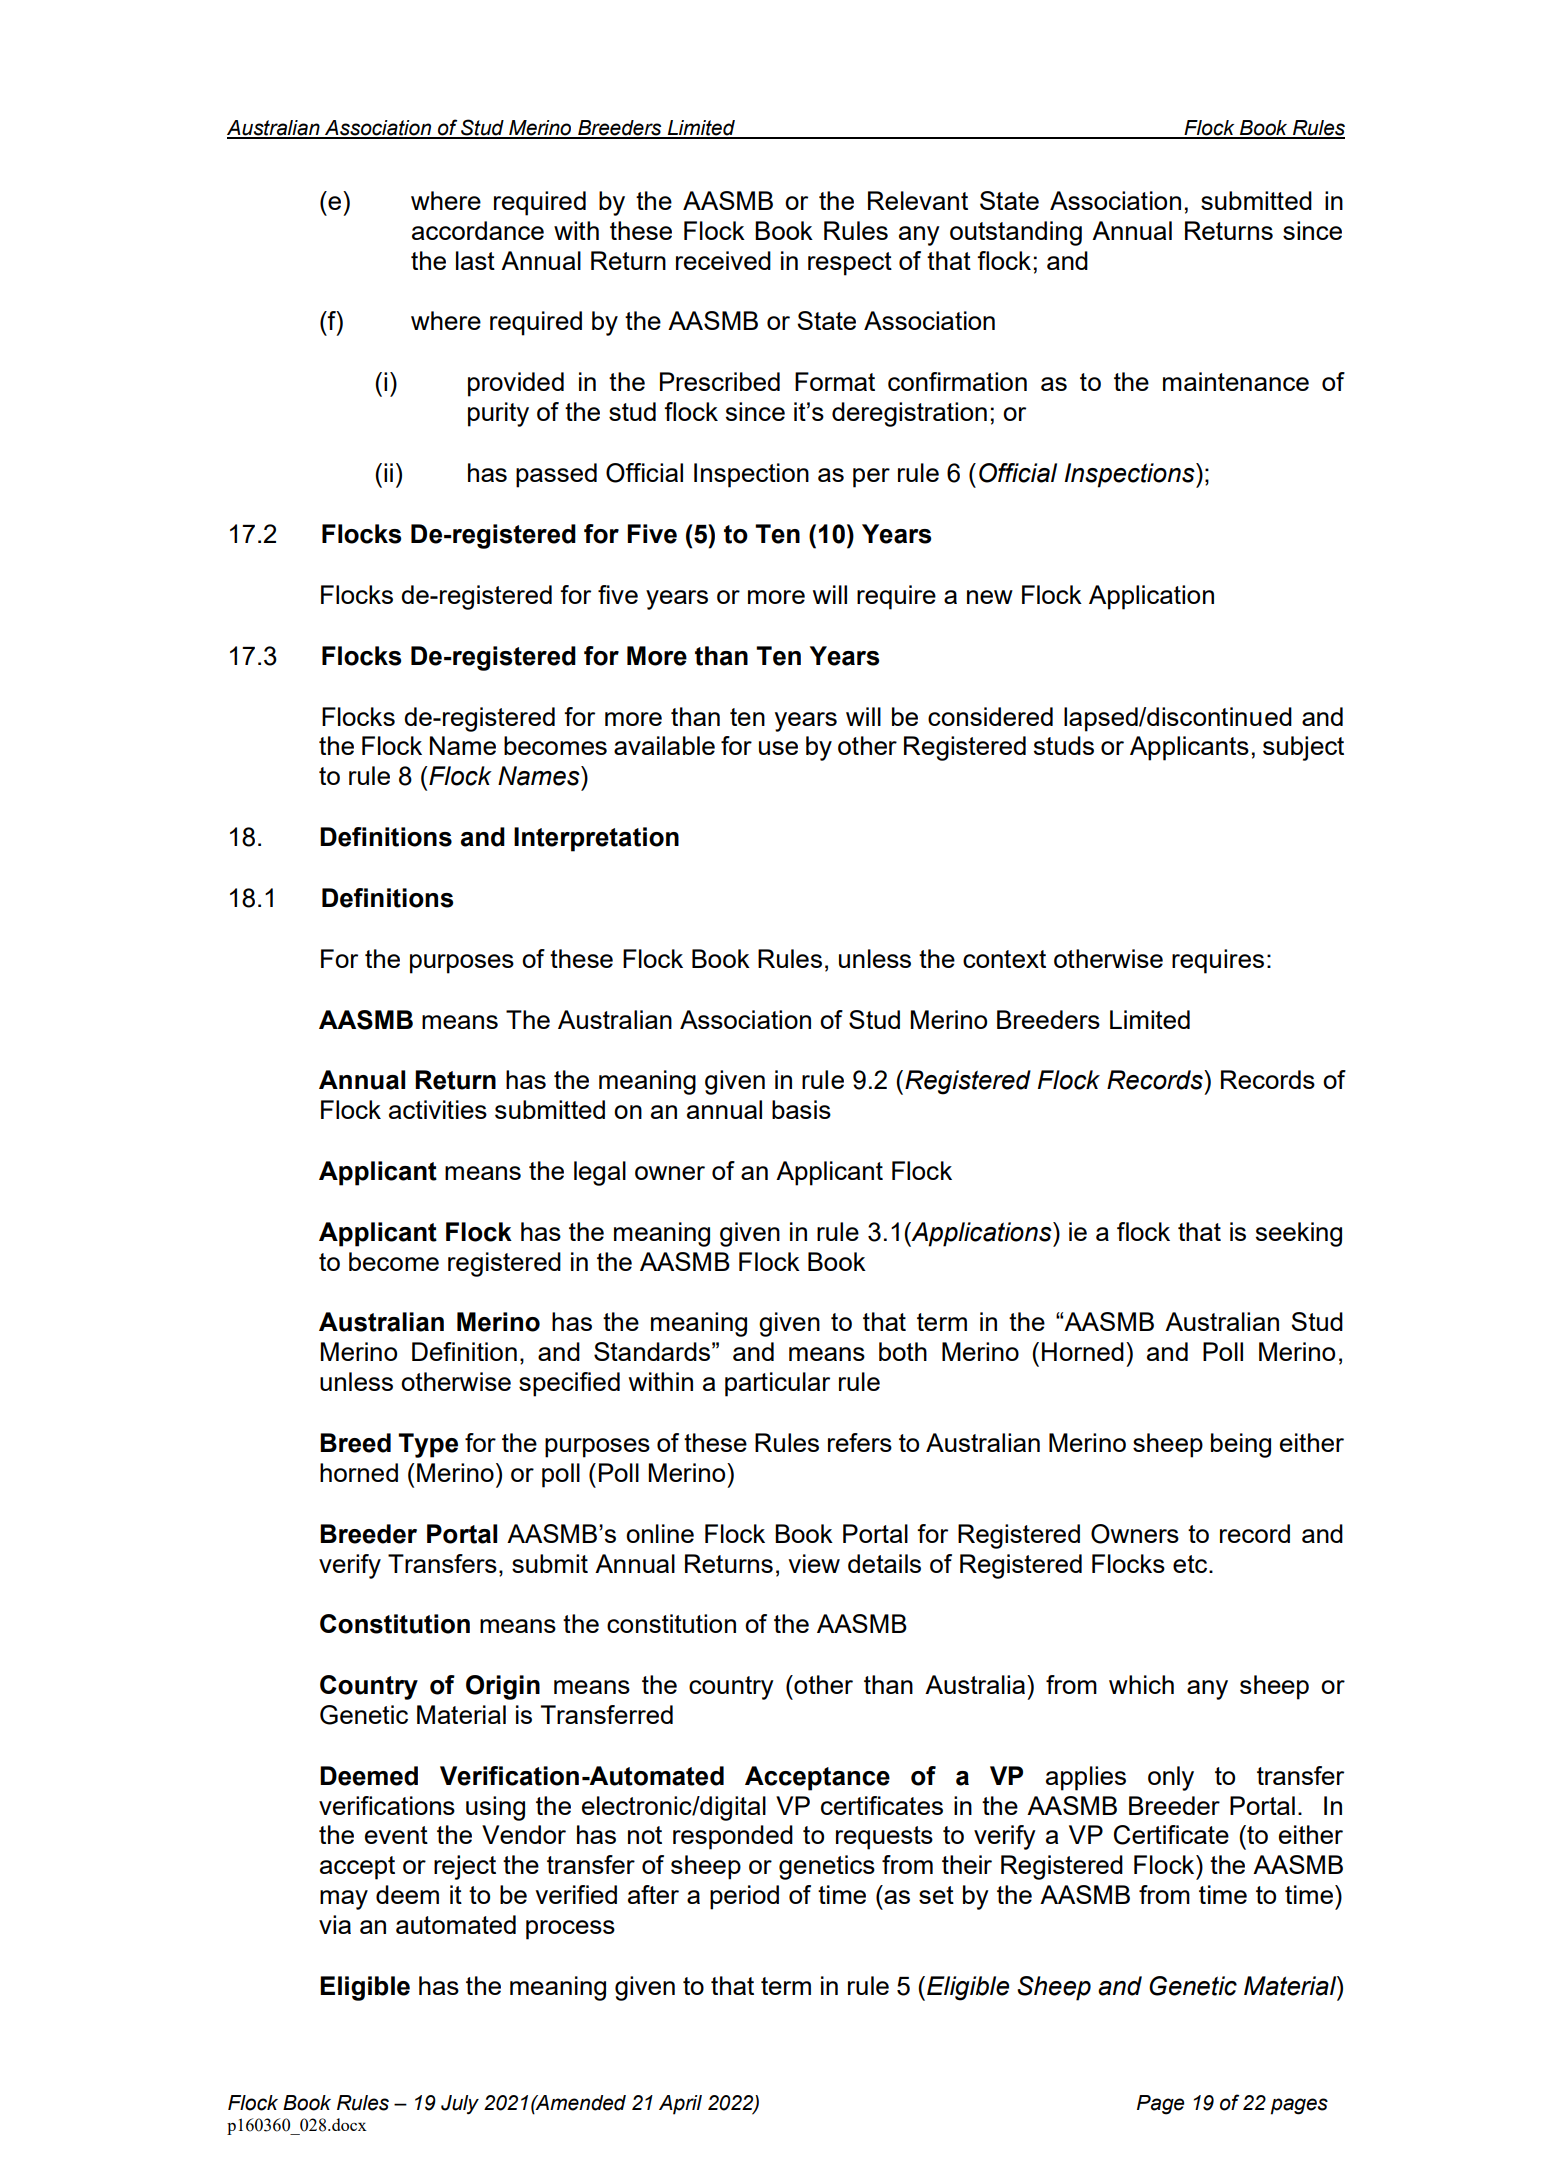 This document has height=2181, width=1542. What do you see at coordinates (1191, 1564) in the document?
I see `etc` at bounding box center [1191, 1564].
